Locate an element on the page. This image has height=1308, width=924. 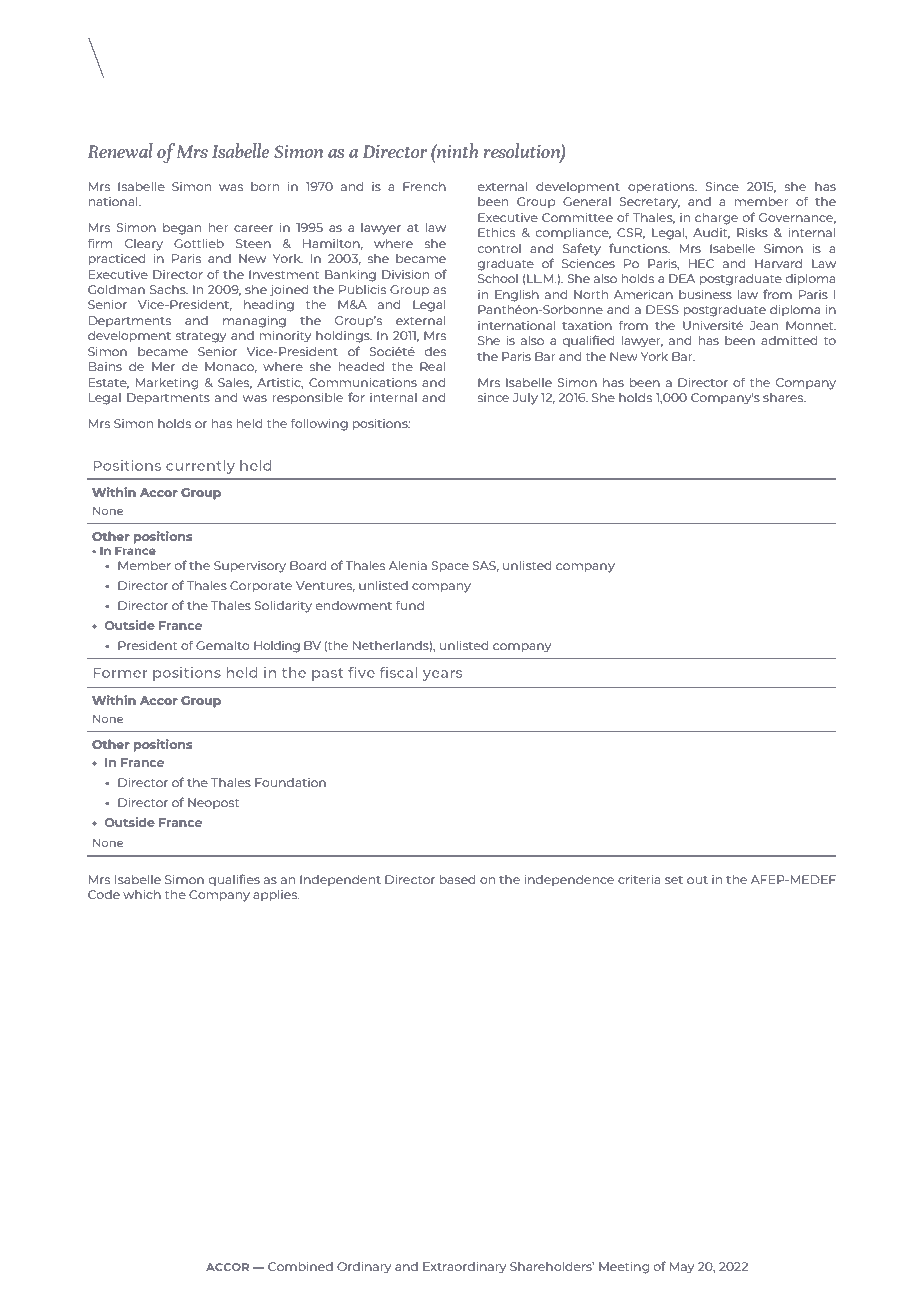
began is located at coordinates (182, 228).
